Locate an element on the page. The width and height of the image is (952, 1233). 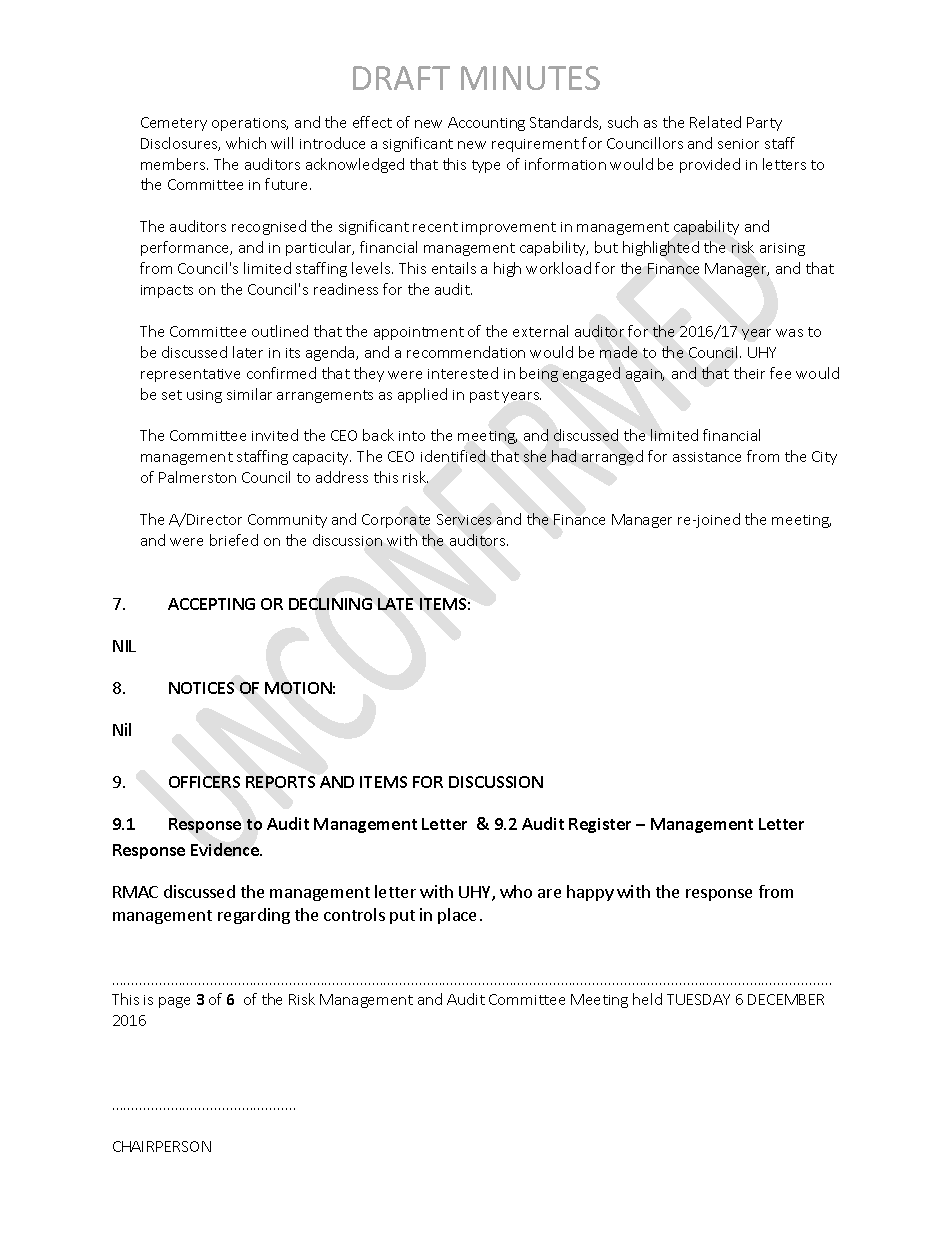
Register is located at coordinates (600, 825).
